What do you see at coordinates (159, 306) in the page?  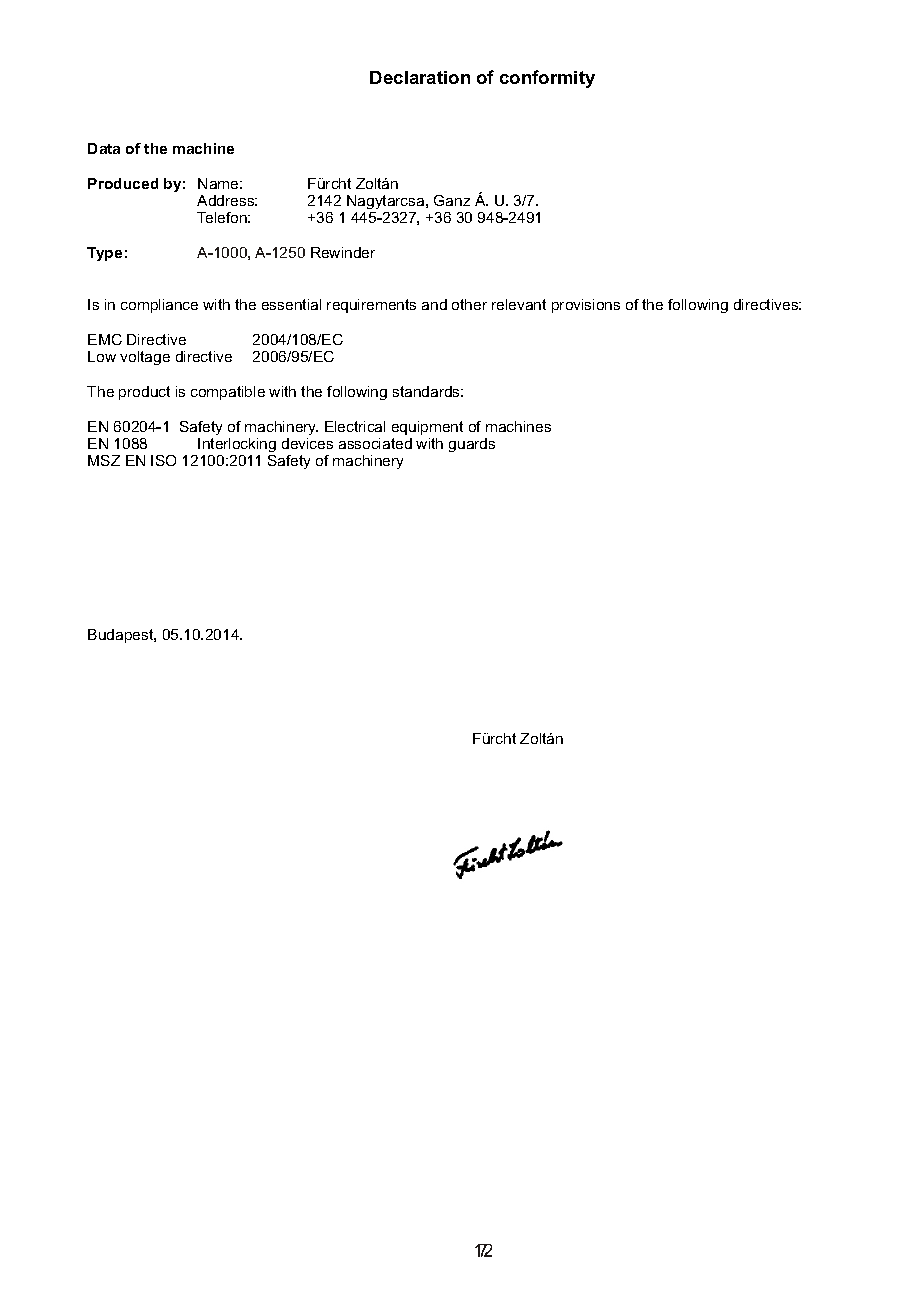 I see `compliance` at bounding box center [159, 306].
